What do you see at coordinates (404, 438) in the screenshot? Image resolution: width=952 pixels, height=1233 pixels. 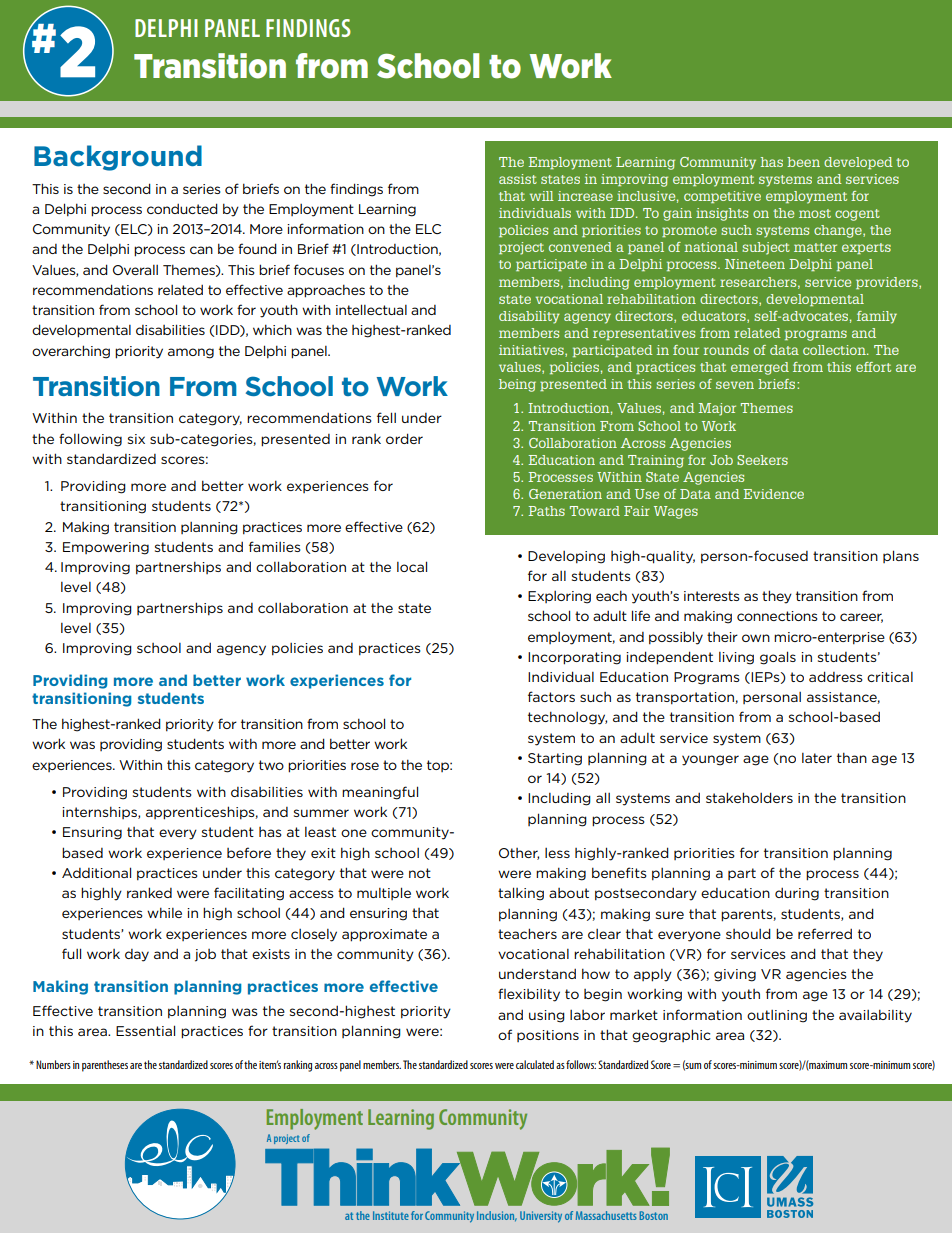 I see `order` at bounding box center [404, 438].
